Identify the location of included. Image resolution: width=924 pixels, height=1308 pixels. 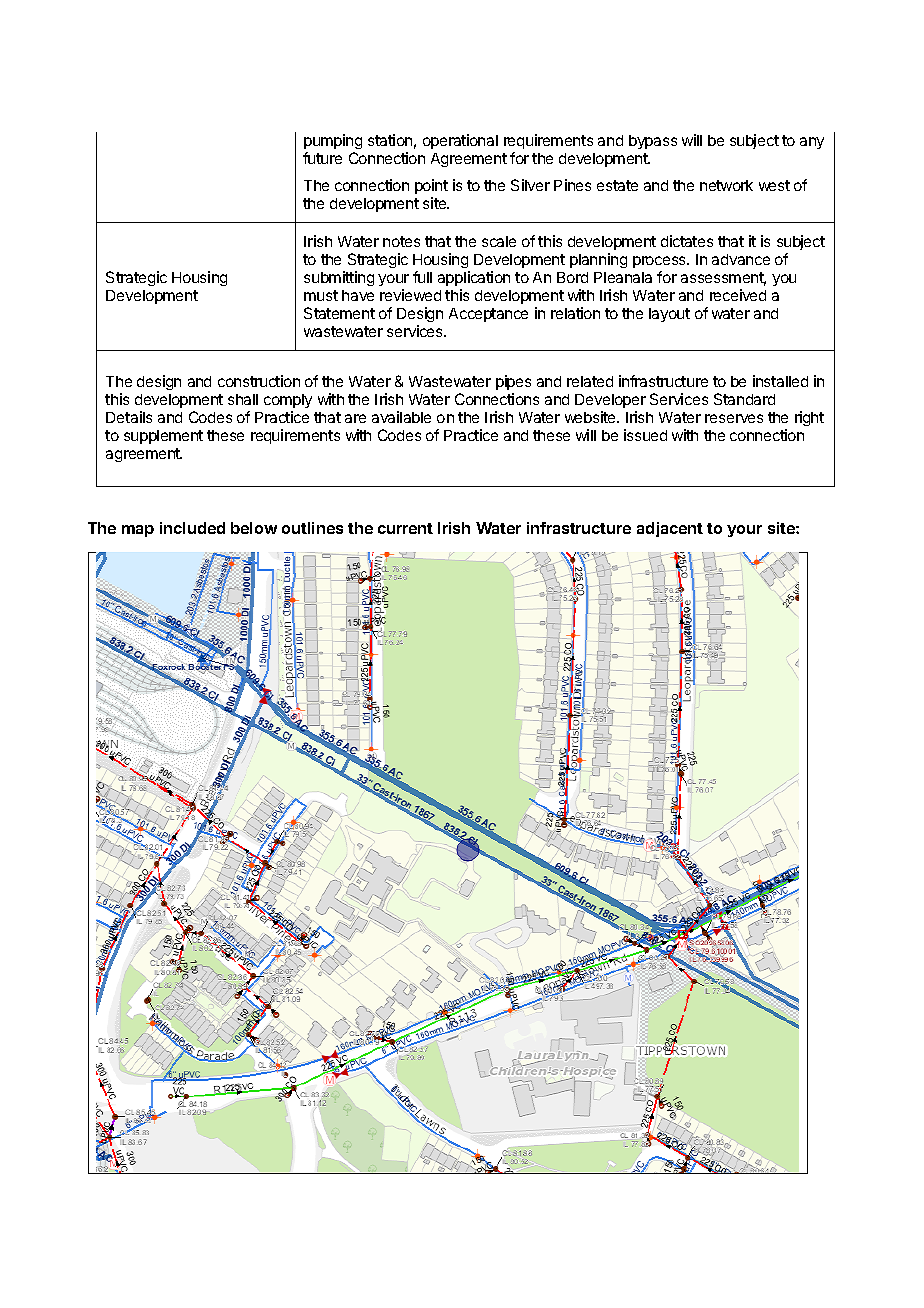
(192, 528).
